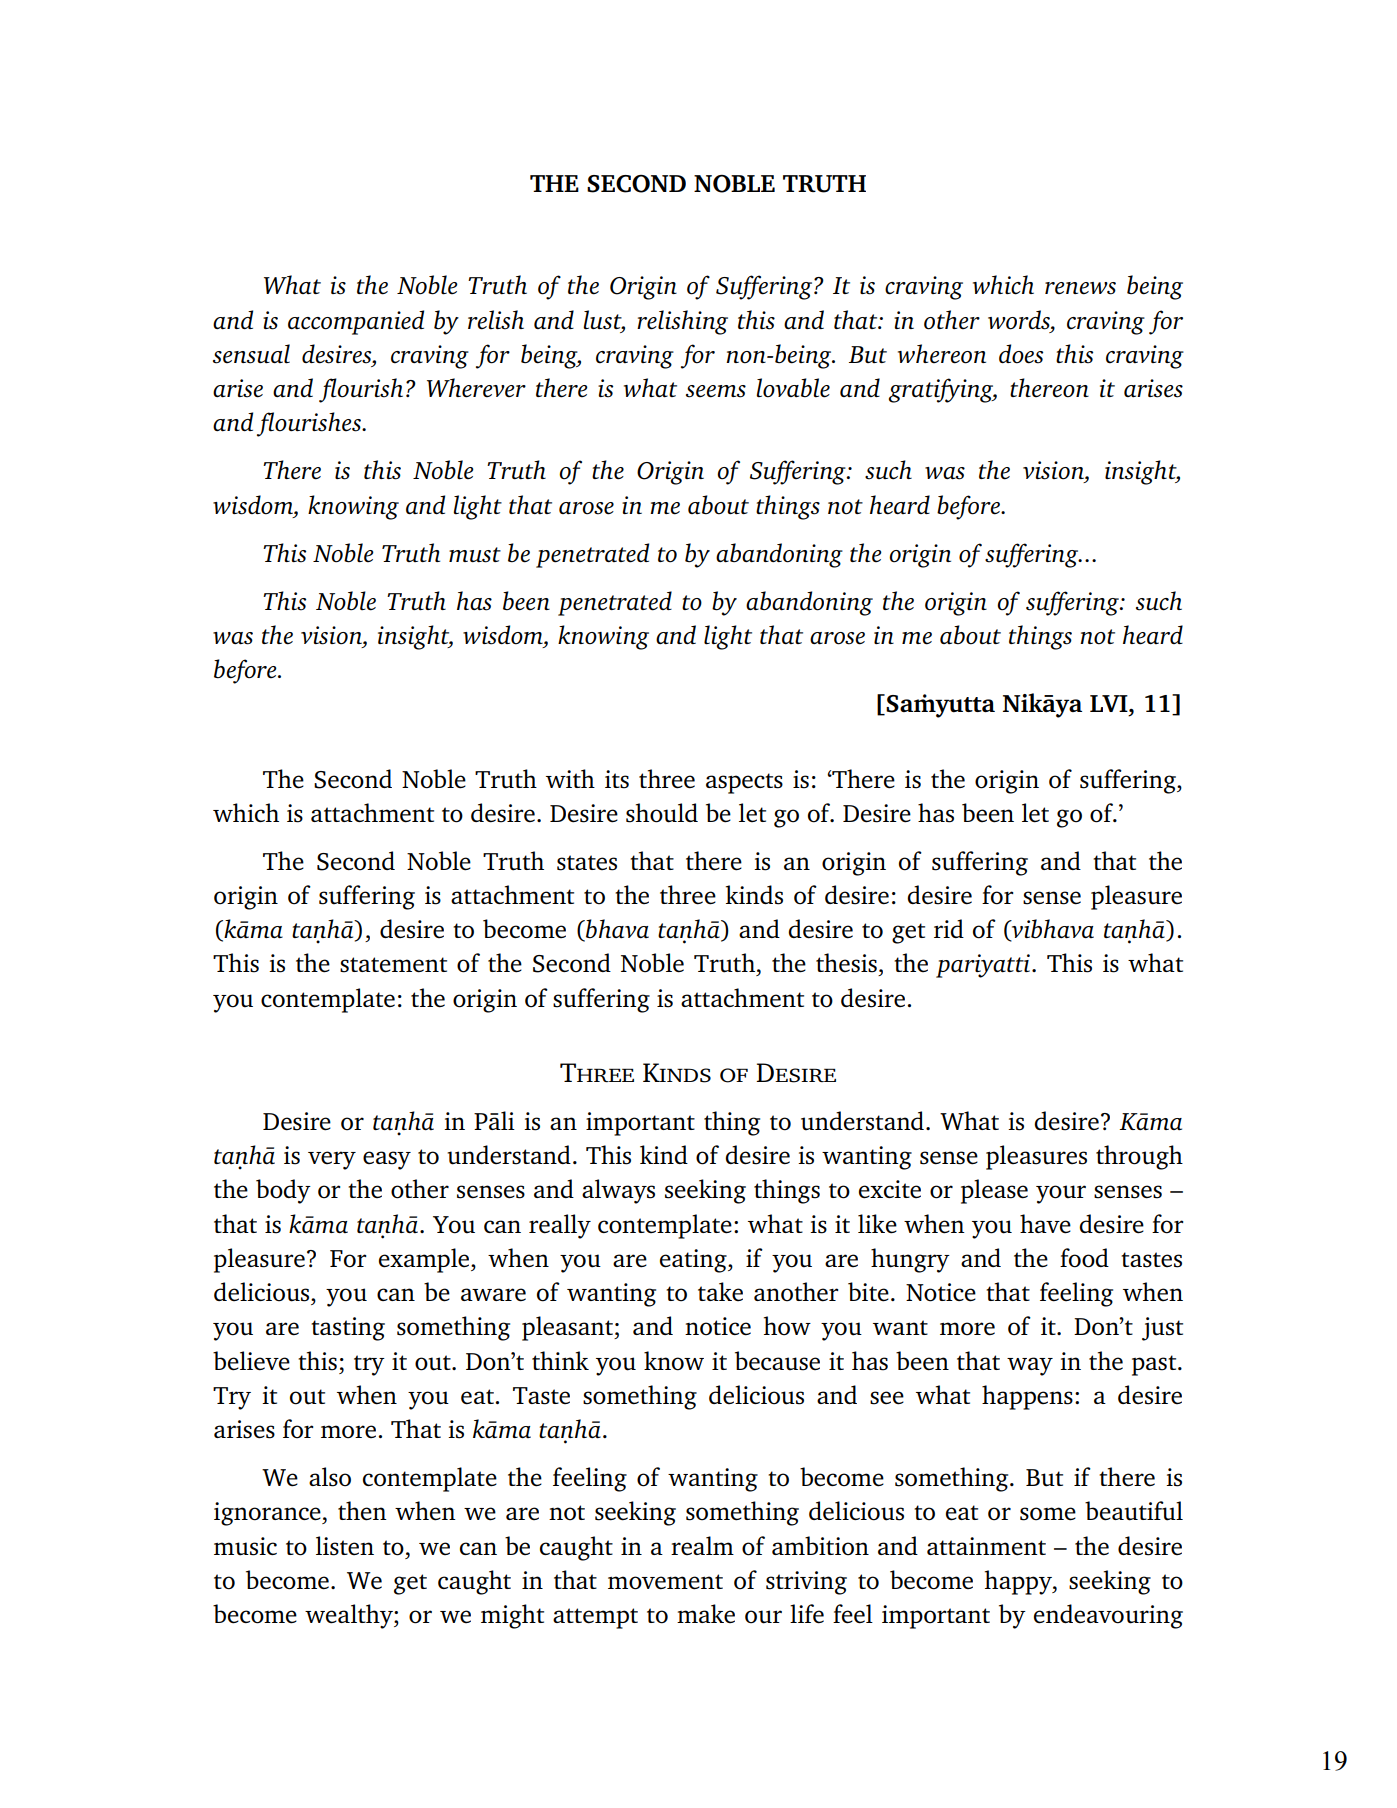 This screenshot has width=1397, height=1808. I want to click on does, so click(1021, 354).
